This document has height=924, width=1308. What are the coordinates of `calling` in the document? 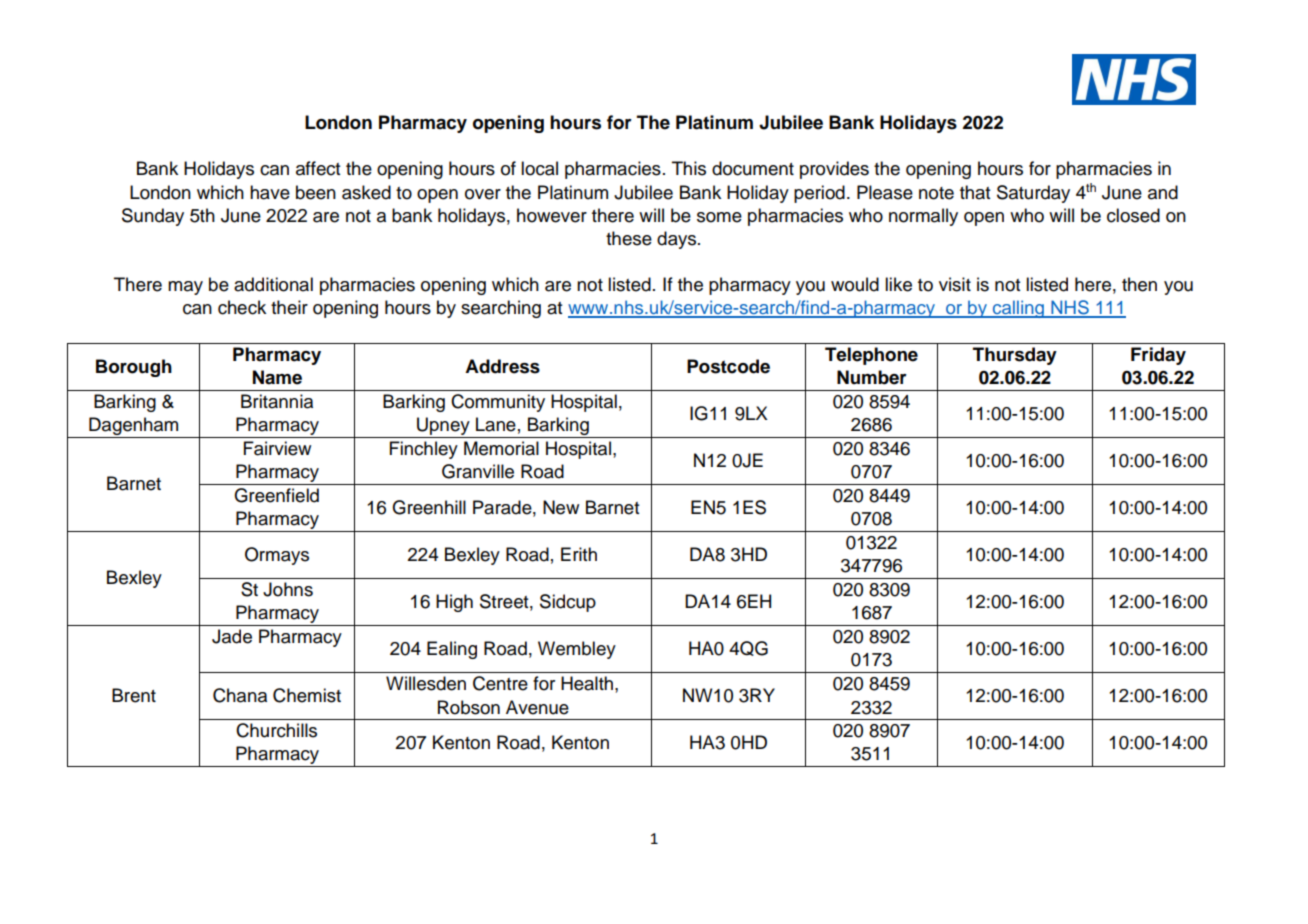 It's located at (1018, 309).
